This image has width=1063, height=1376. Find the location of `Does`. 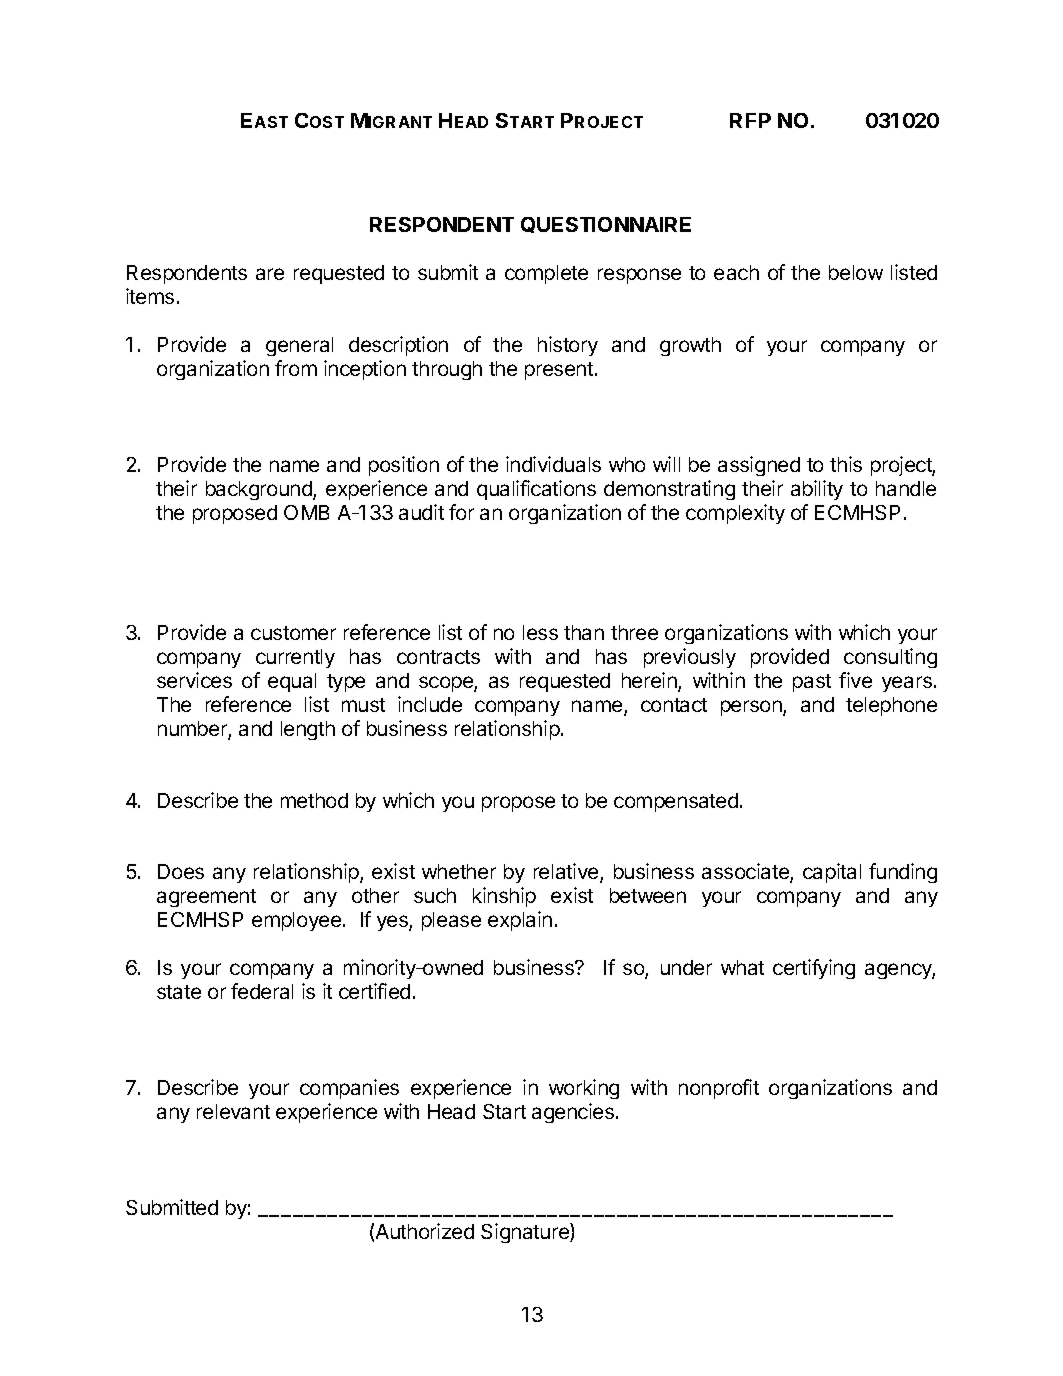

Does is located at coordinates (181, 871).
